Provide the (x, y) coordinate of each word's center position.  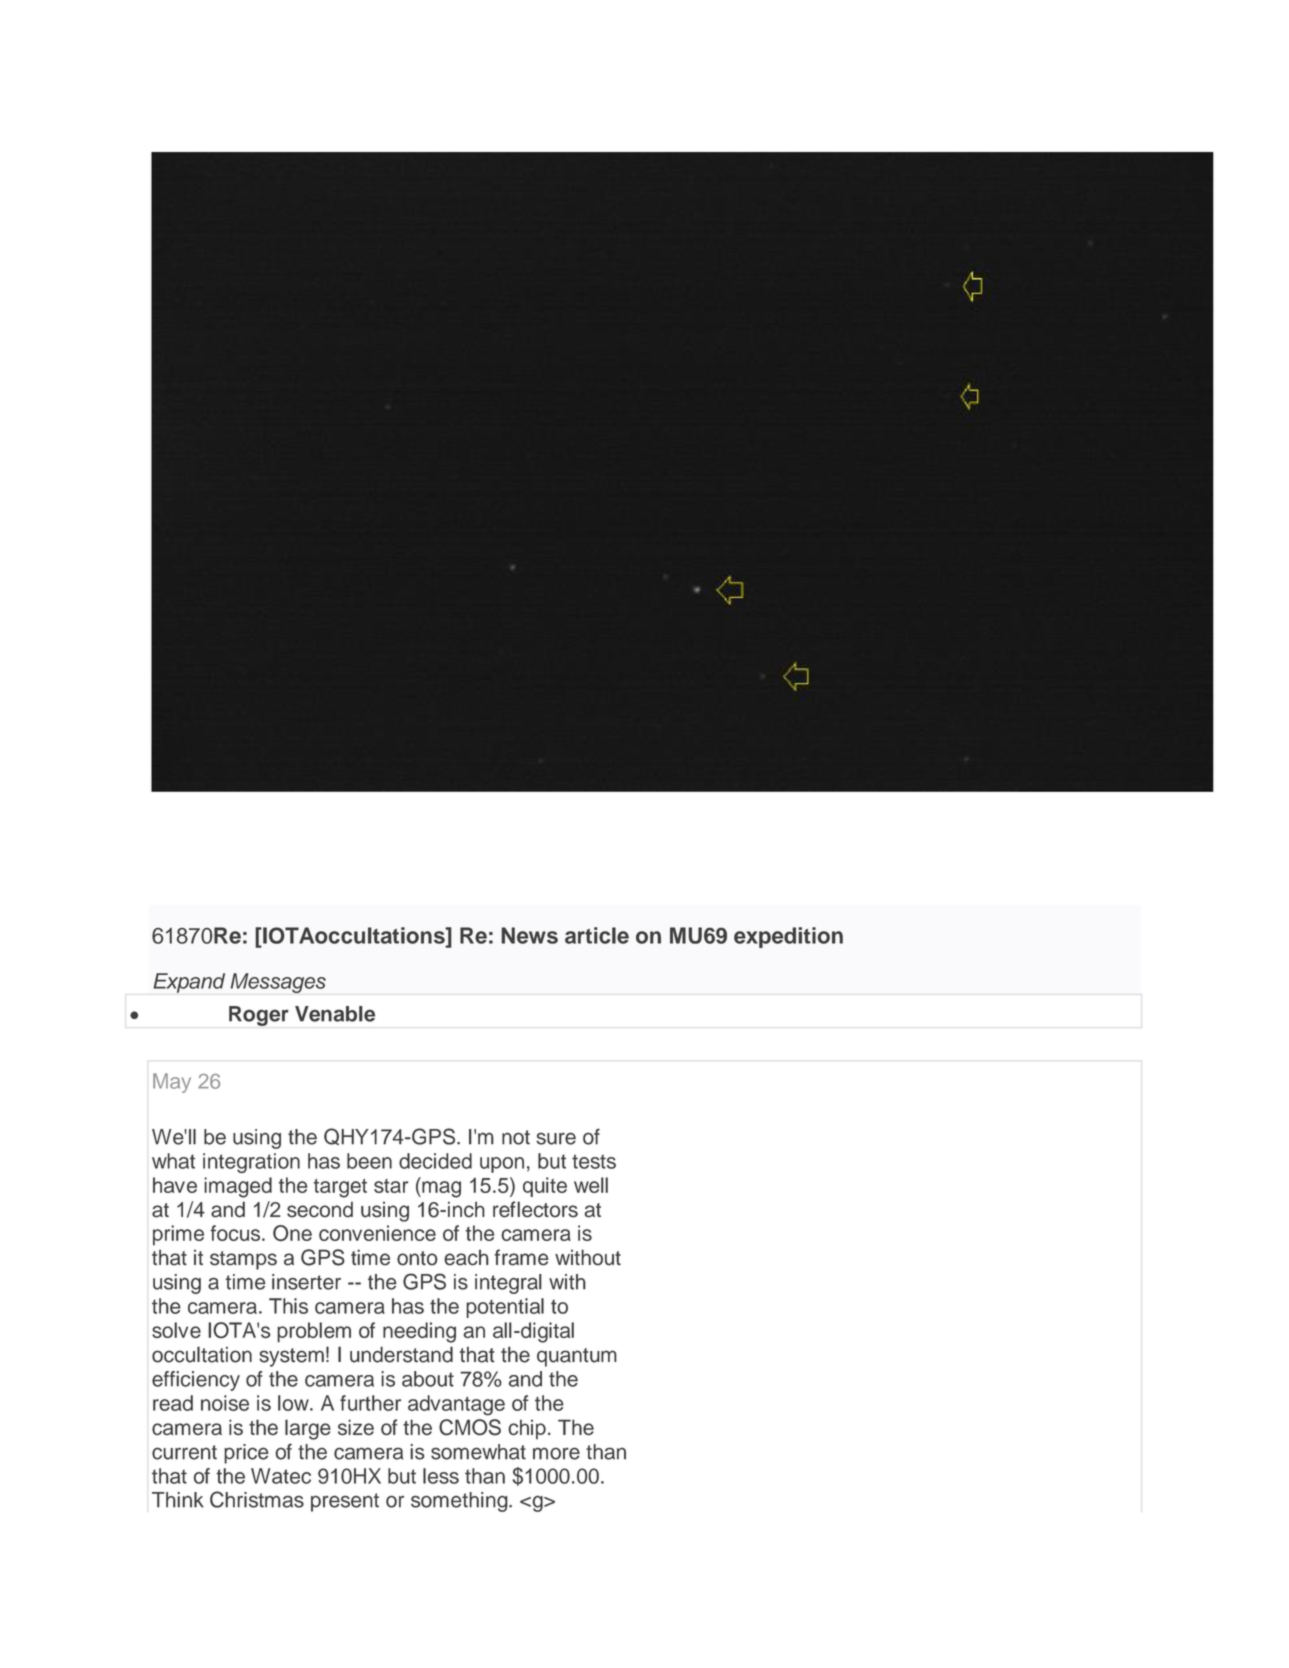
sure (556, 1138)
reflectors (535, 1209)
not (516, 1137)
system (291, 1357)
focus (236, 1233)
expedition (788, 937)
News (529, 935)
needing (419, 1332)
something (460, 1502)
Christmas (257, 1499)
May (172, 1083)
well (591, 1185)
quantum (577, 1357)
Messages (278, 983)
